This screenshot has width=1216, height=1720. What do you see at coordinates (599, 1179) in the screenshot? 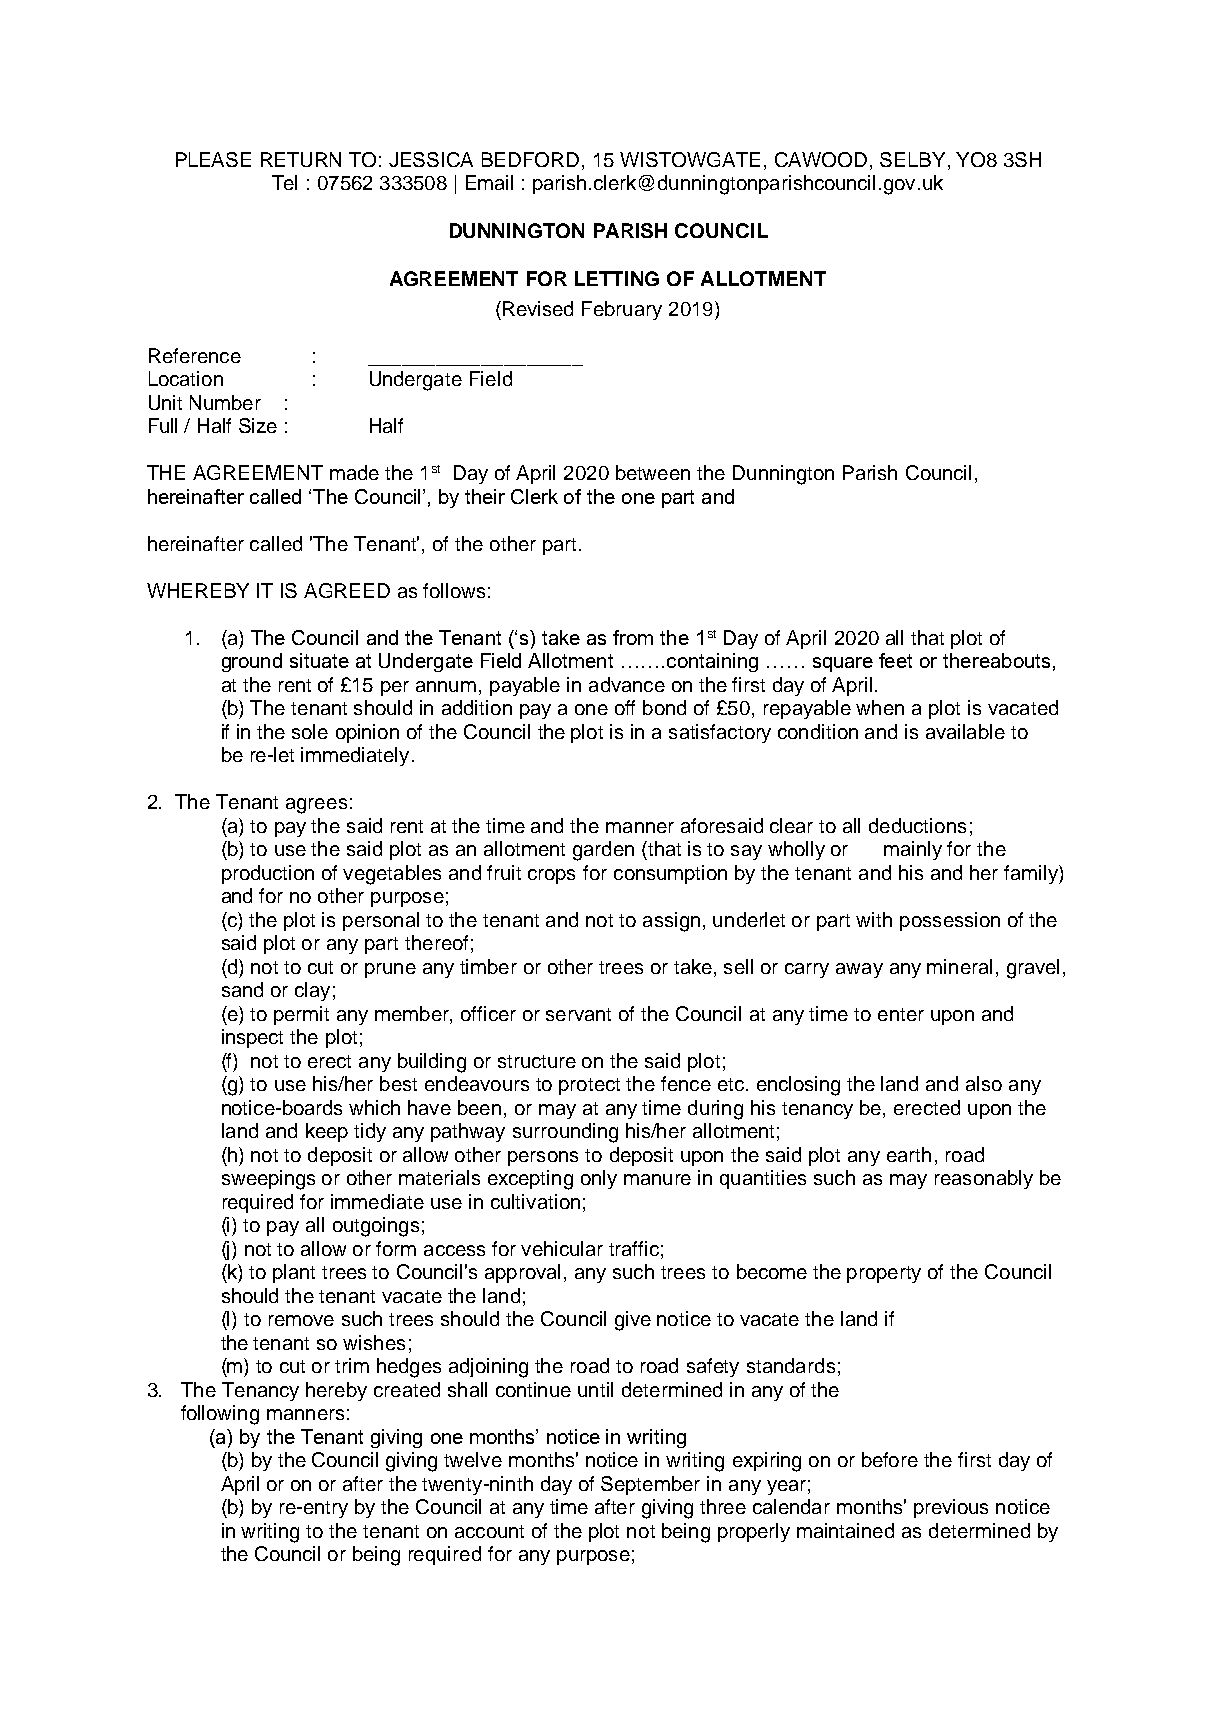
I see `only` at bounding box center [599, 1179].
